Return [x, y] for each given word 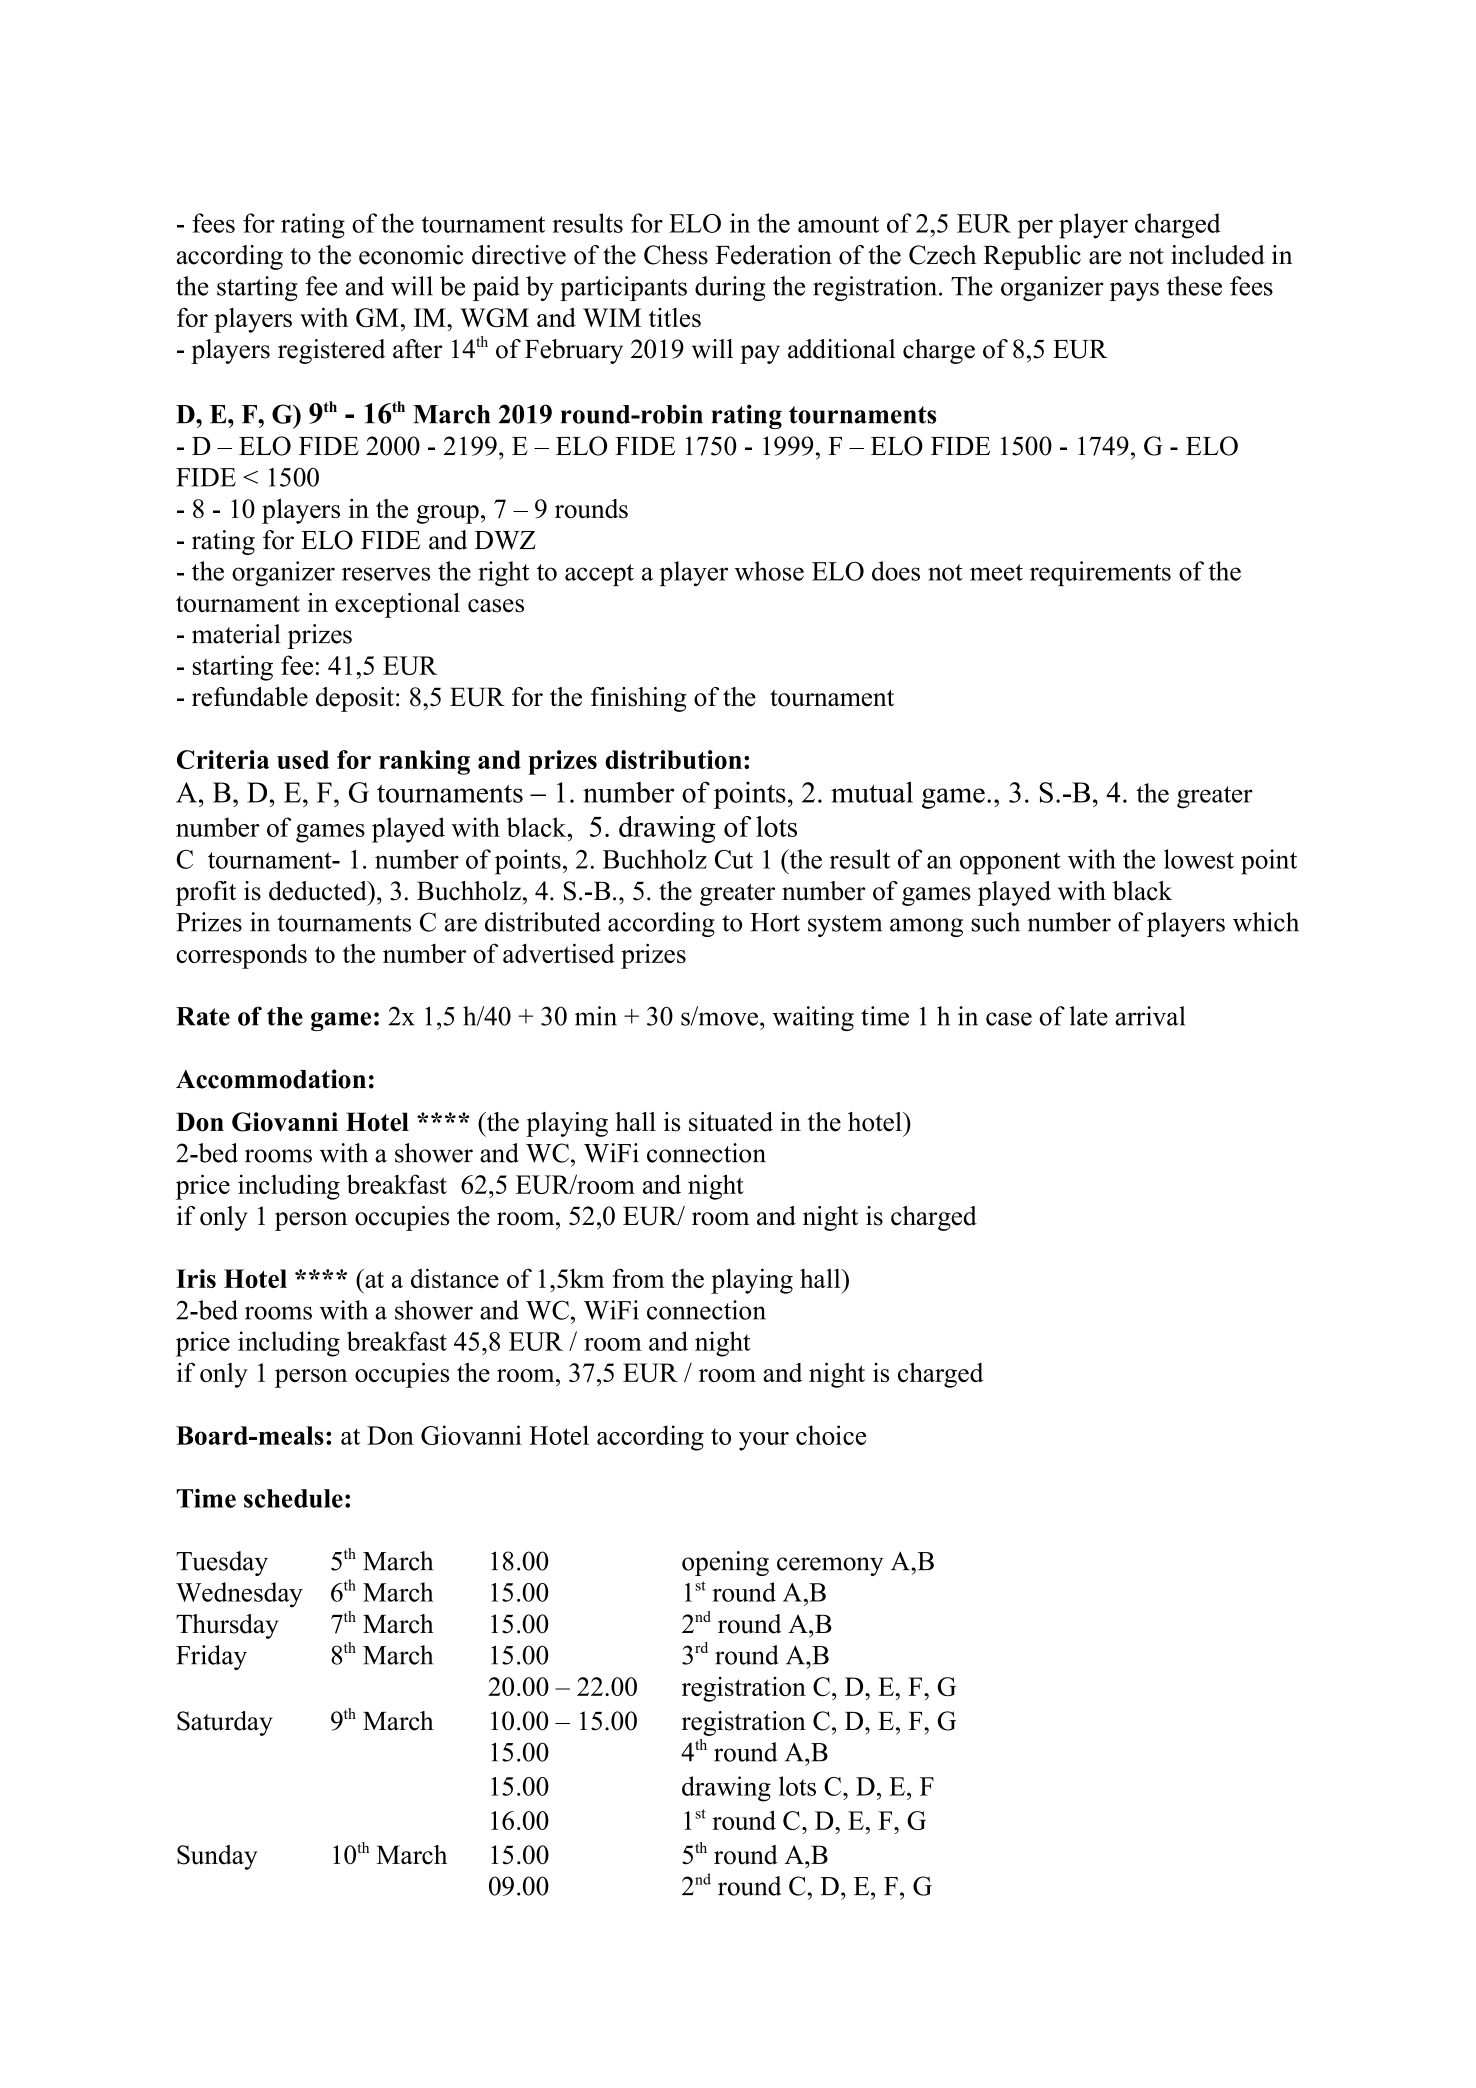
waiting [813, 1018]
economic [411, 255]
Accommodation [271, 1079]
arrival [1150, 1016]
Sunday [217, 1857]
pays [1134, 291]
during [730, 288]
